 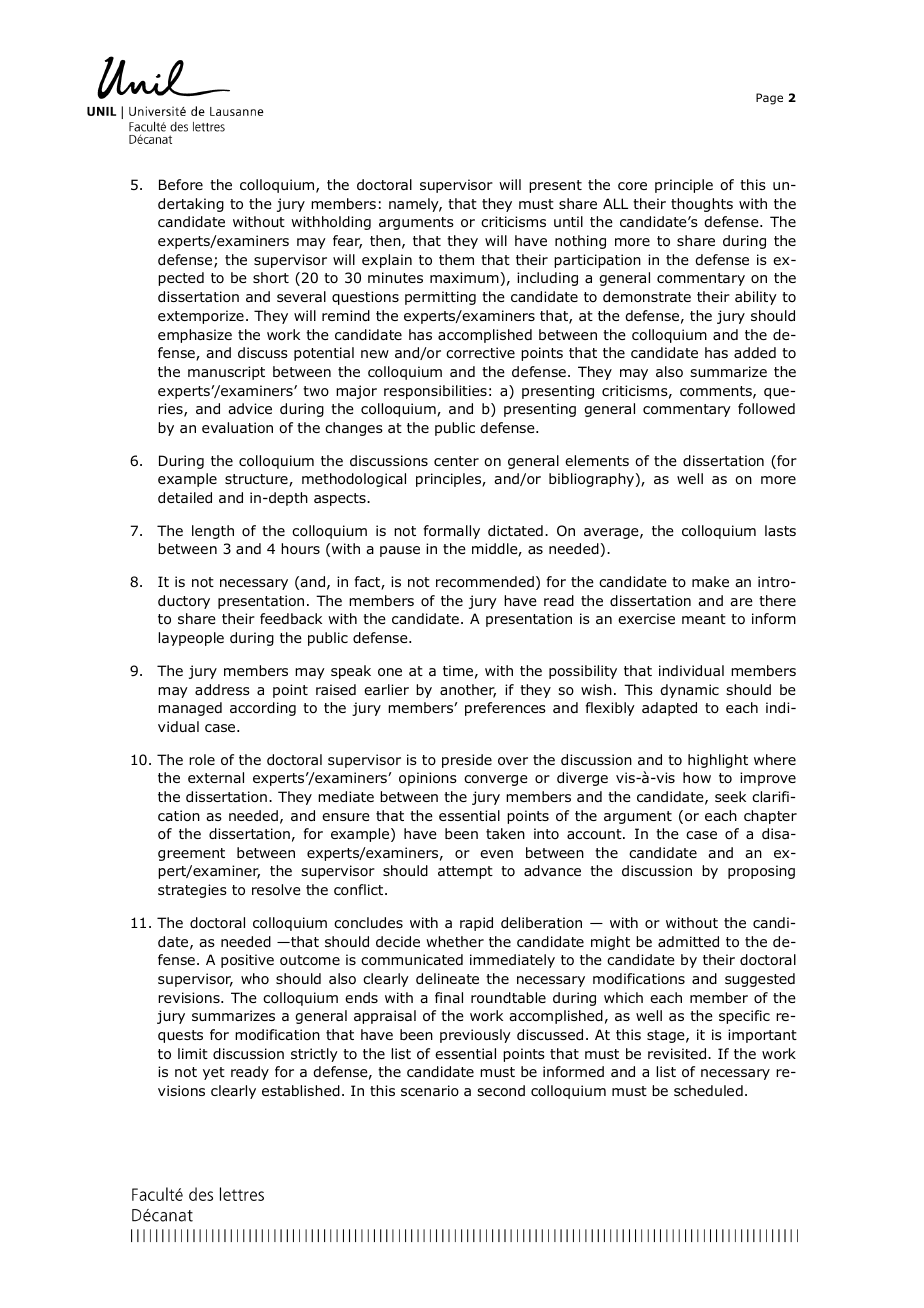 What do you see at coordinates (710, 581) in the image?
I see `make` at bounding box center [710, 581].
